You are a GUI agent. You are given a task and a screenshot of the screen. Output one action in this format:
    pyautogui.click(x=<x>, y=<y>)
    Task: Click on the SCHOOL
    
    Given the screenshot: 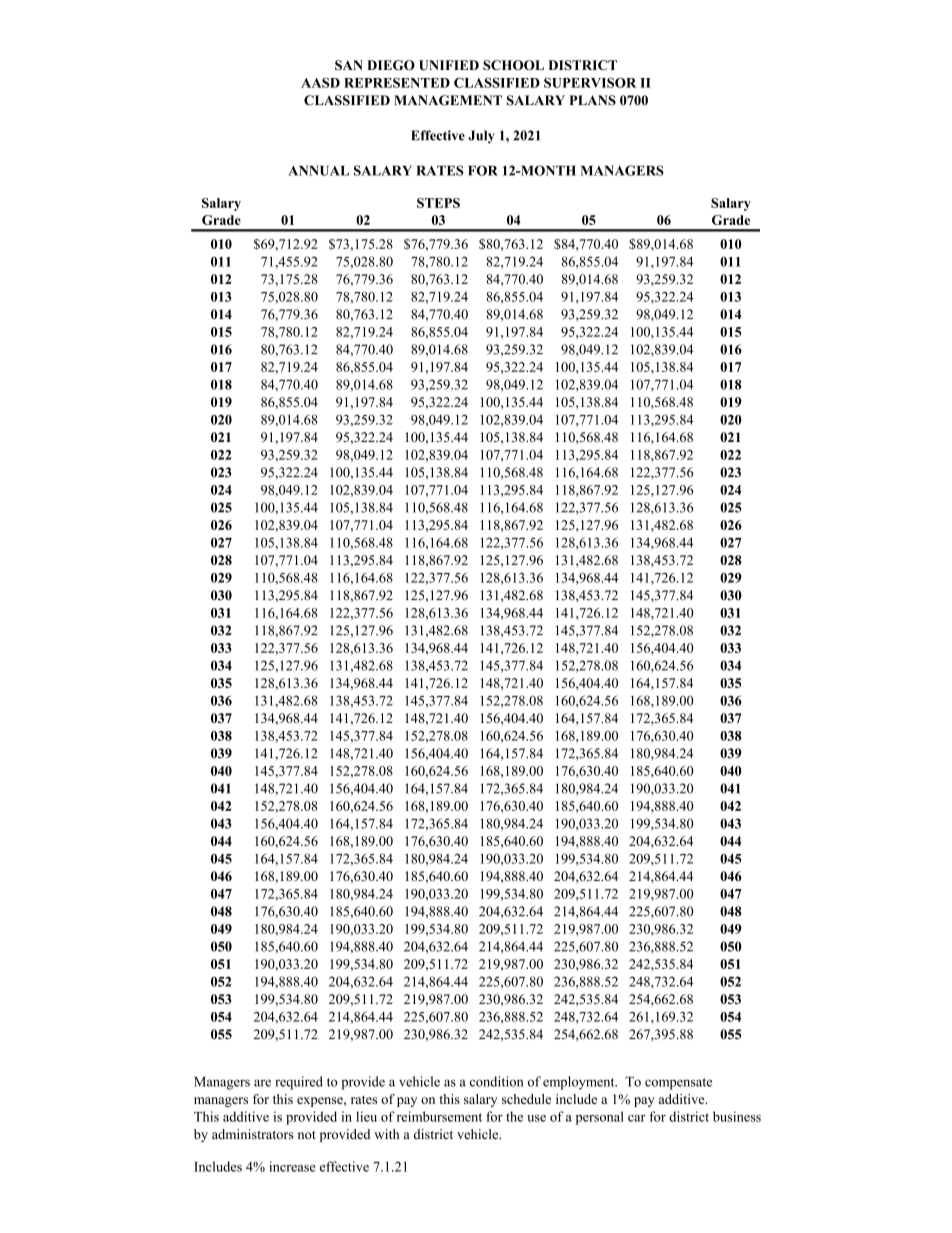 What is the action you would take?
    pyautogui.click(x=513, y=65)
